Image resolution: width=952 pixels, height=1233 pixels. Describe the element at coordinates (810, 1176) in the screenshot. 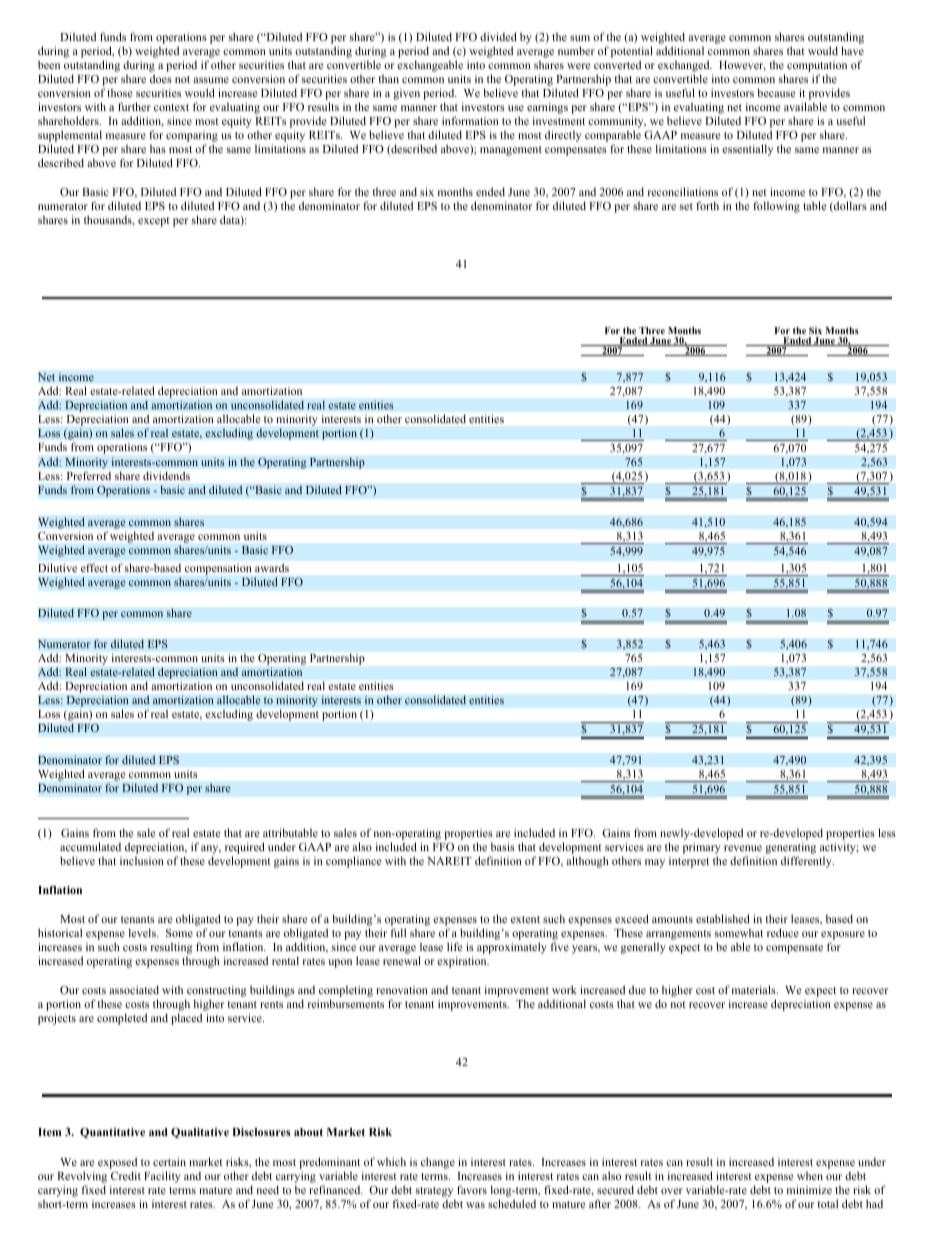

I see `when` at that location.
